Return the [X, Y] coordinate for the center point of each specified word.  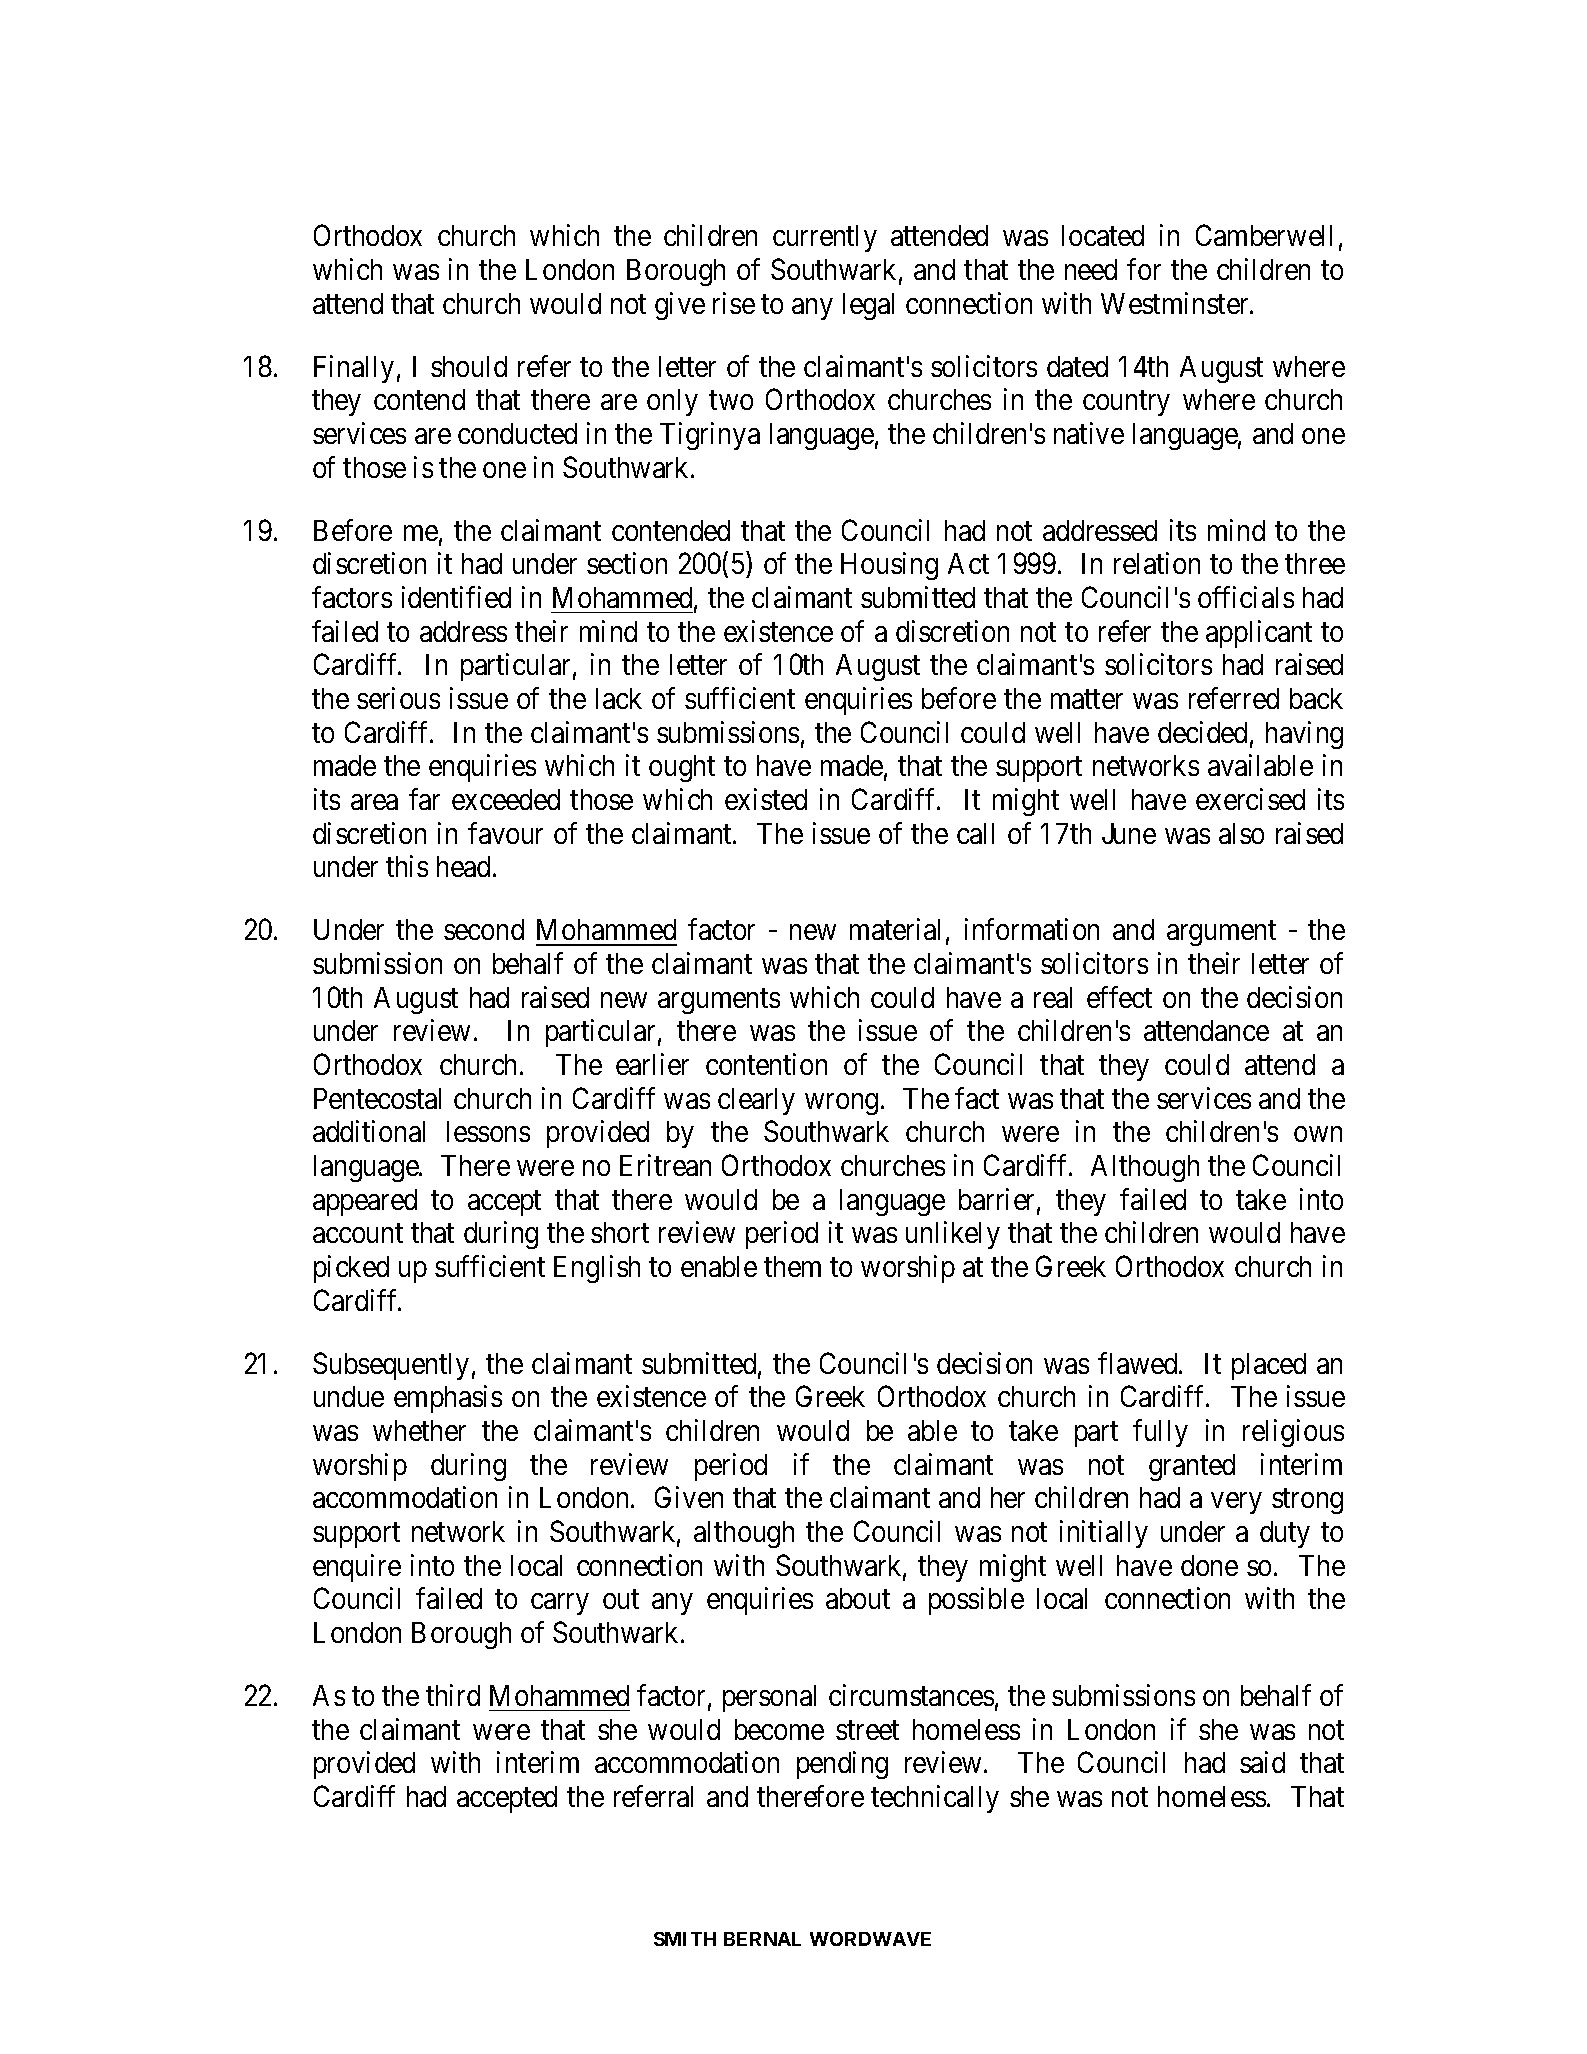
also [1241, 833]
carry [559, 1604]
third [453, 1695]
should [469, 366]
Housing [889, 566]
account [358, 1233]
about [858, 1598]
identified [456, 597]
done [1209, 1565]
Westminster [1176, 303]
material [895, 929]
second [484, 929]
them [792, 1266]
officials [1246, 597]
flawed [1139, 1363]
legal [868, 306]
